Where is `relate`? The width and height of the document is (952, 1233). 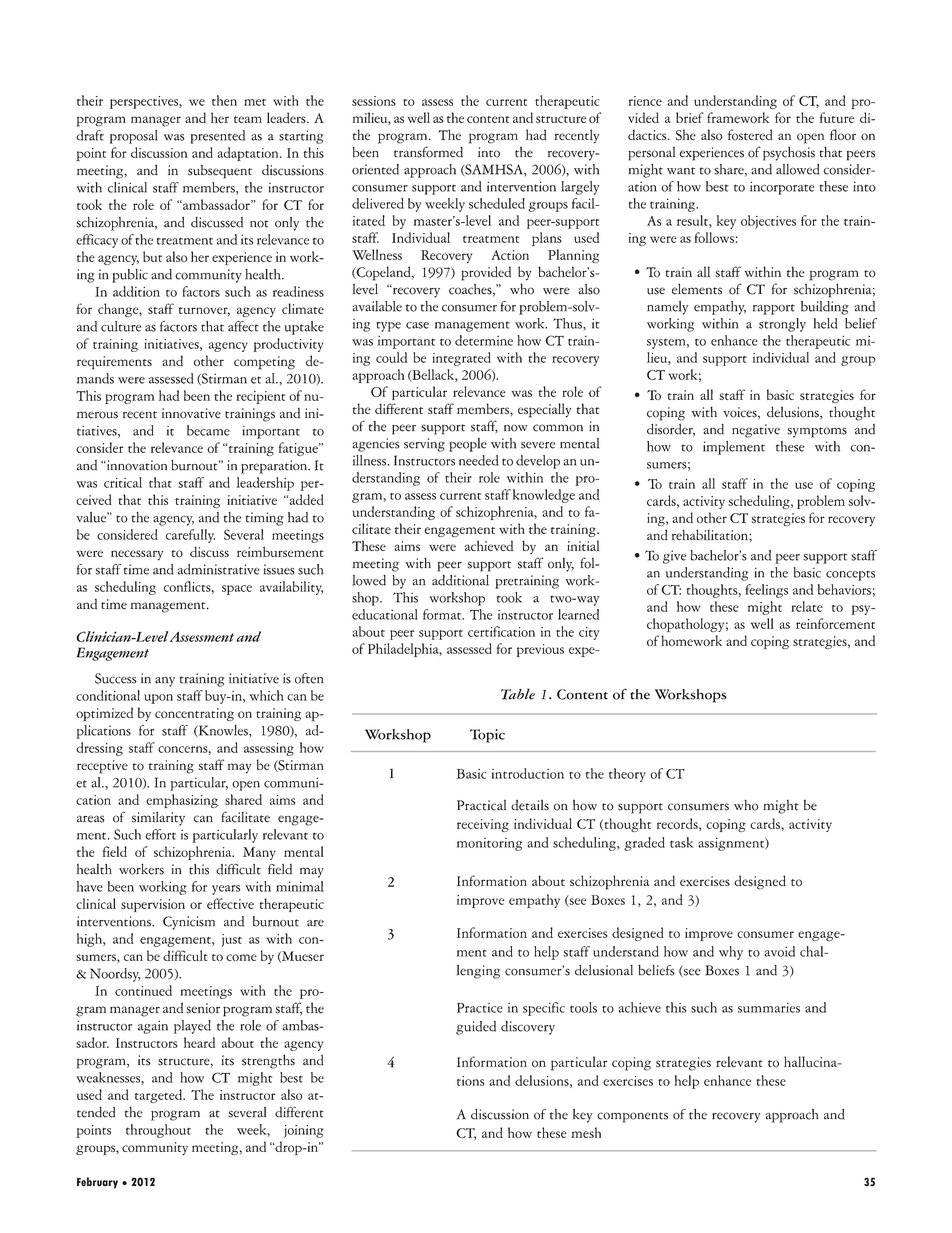
relate is located at coordinates (807, 606).
